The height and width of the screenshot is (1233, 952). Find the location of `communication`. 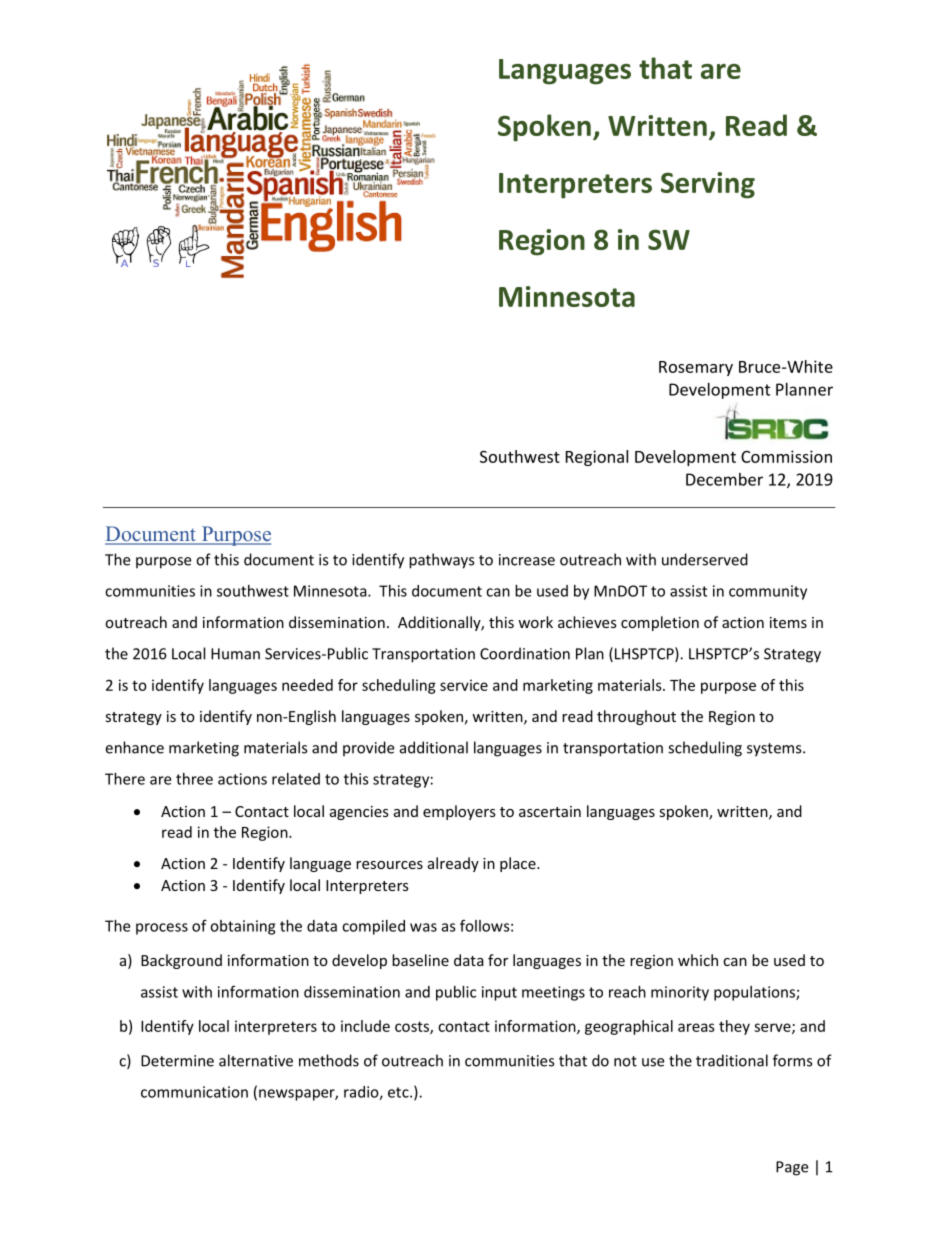

communication is located at coordinates (194, 1092).
